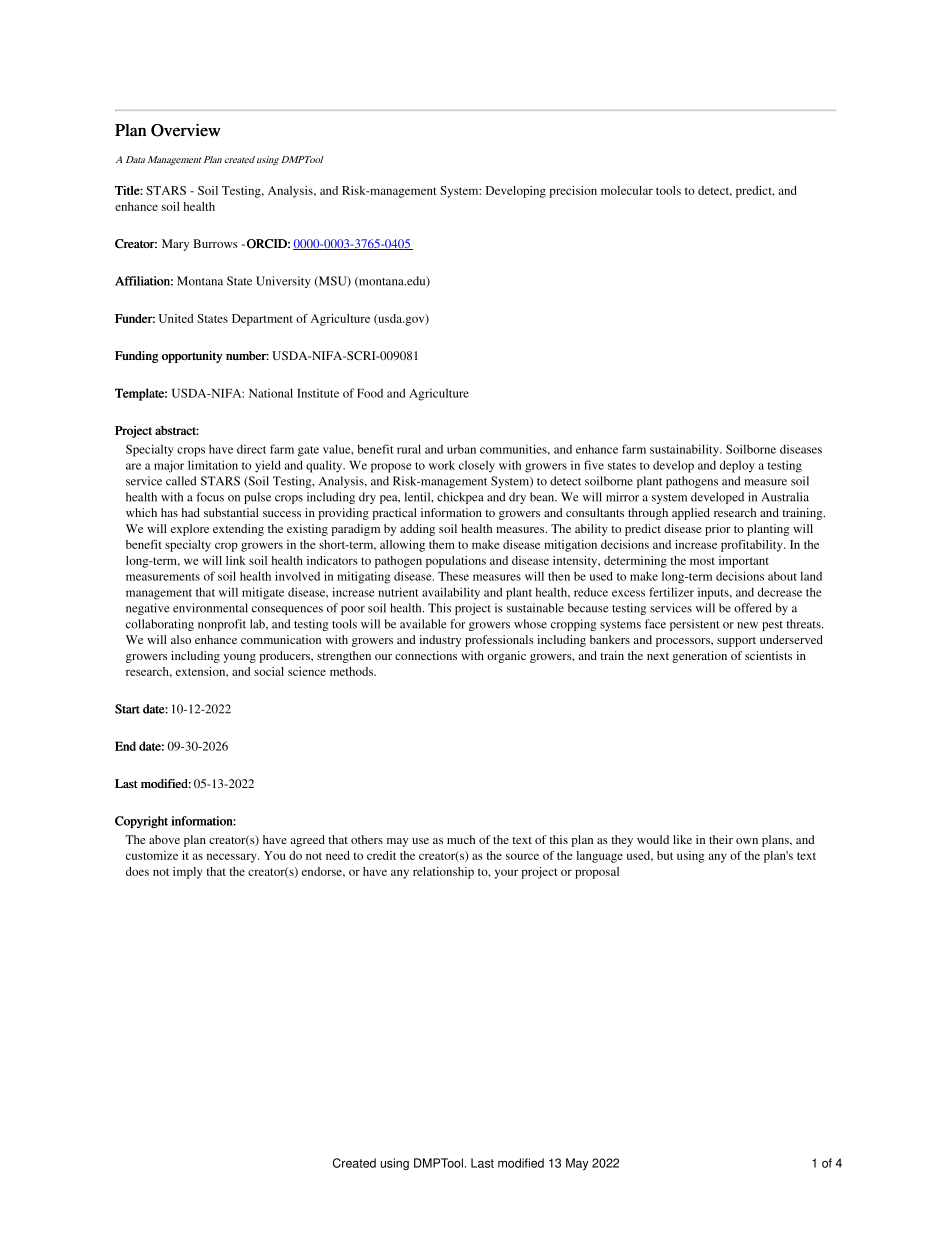 This page has height=1233, width=952. I want to click on focus, so click(210, 497).
